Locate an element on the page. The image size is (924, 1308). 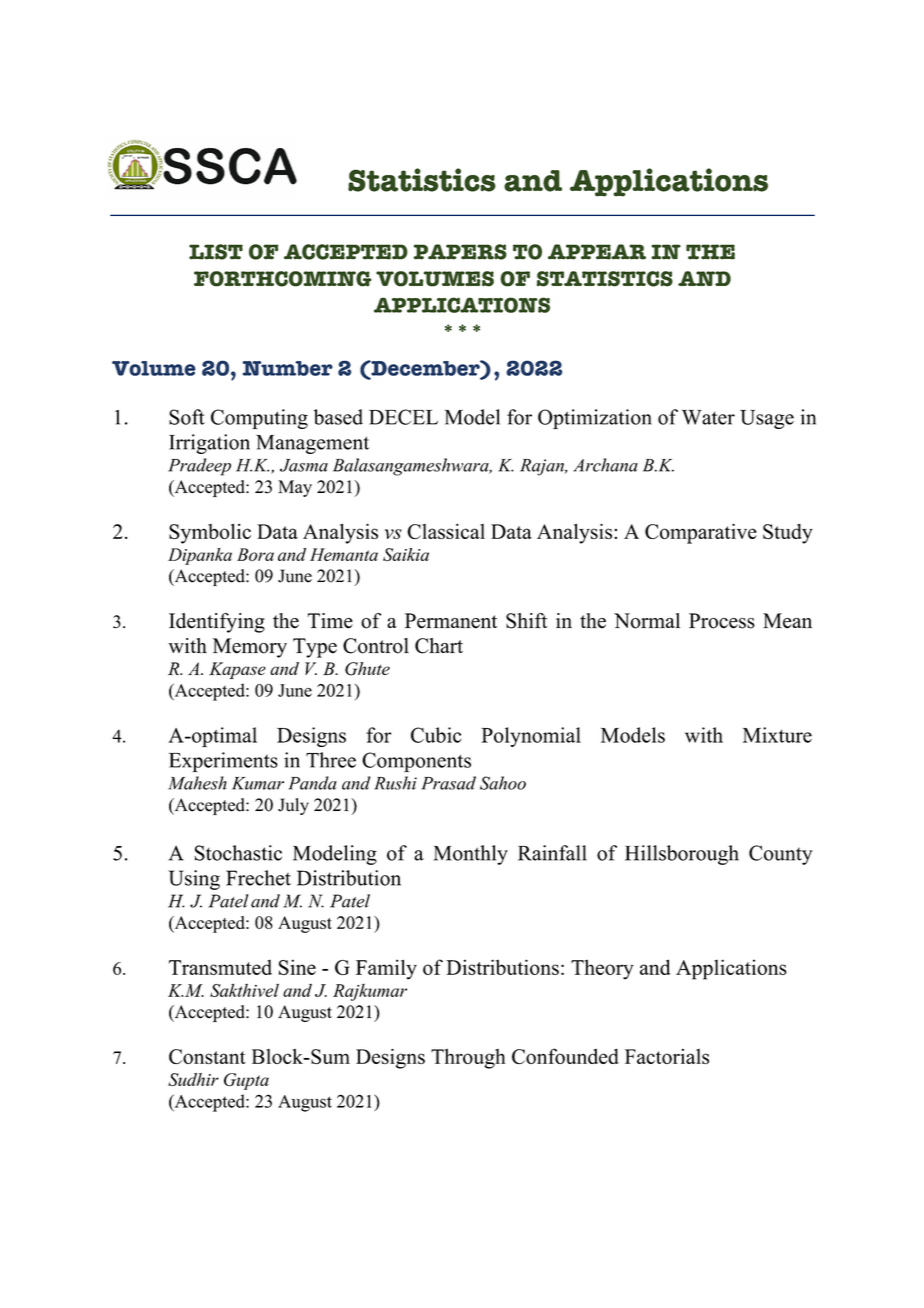
Memory is located at coordinates (250, 648).
